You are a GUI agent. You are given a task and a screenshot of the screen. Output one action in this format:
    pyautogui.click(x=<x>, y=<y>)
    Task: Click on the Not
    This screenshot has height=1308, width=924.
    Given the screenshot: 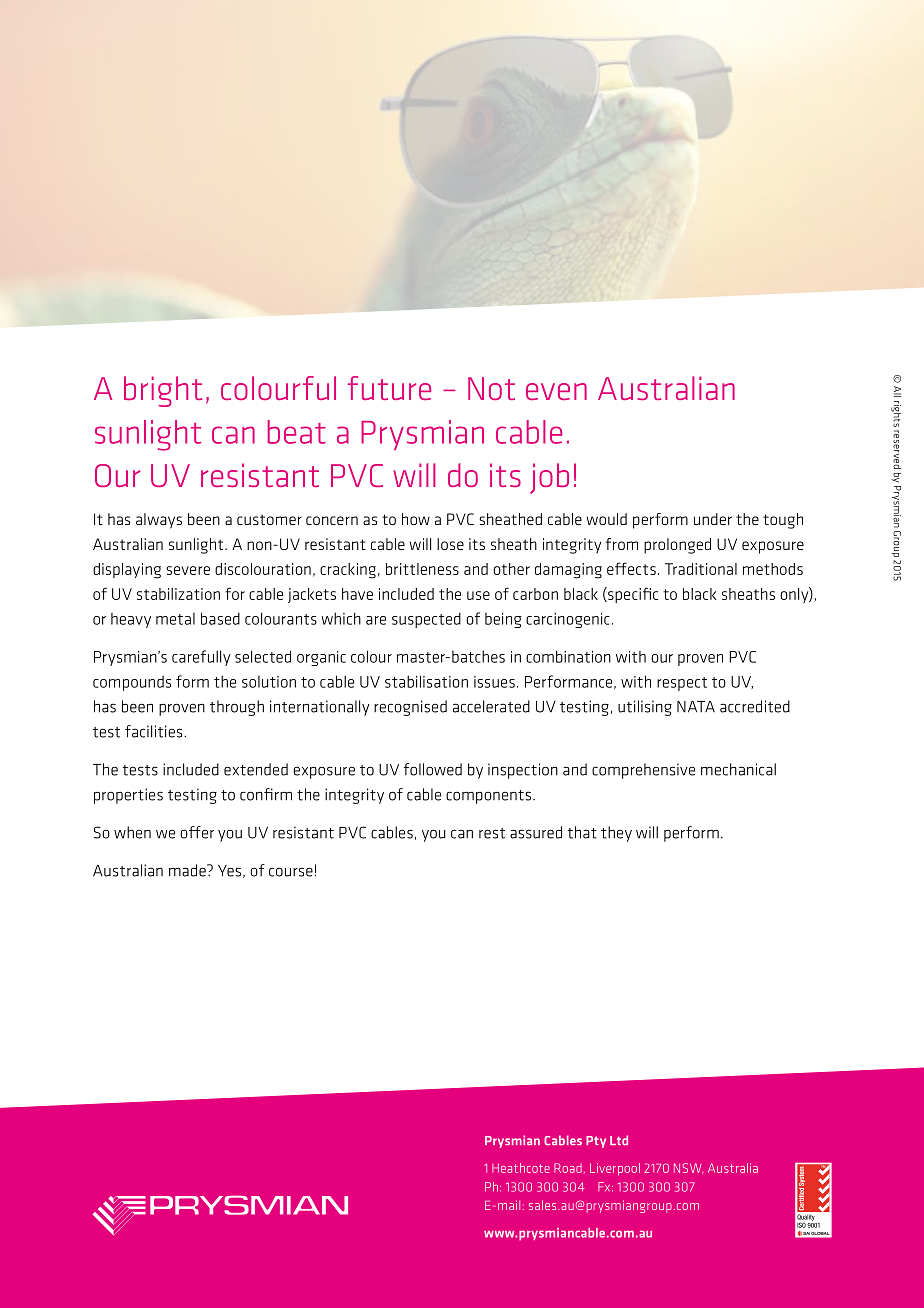 What is the action you would take?
    pyautogui.click(x=491, y=388)
